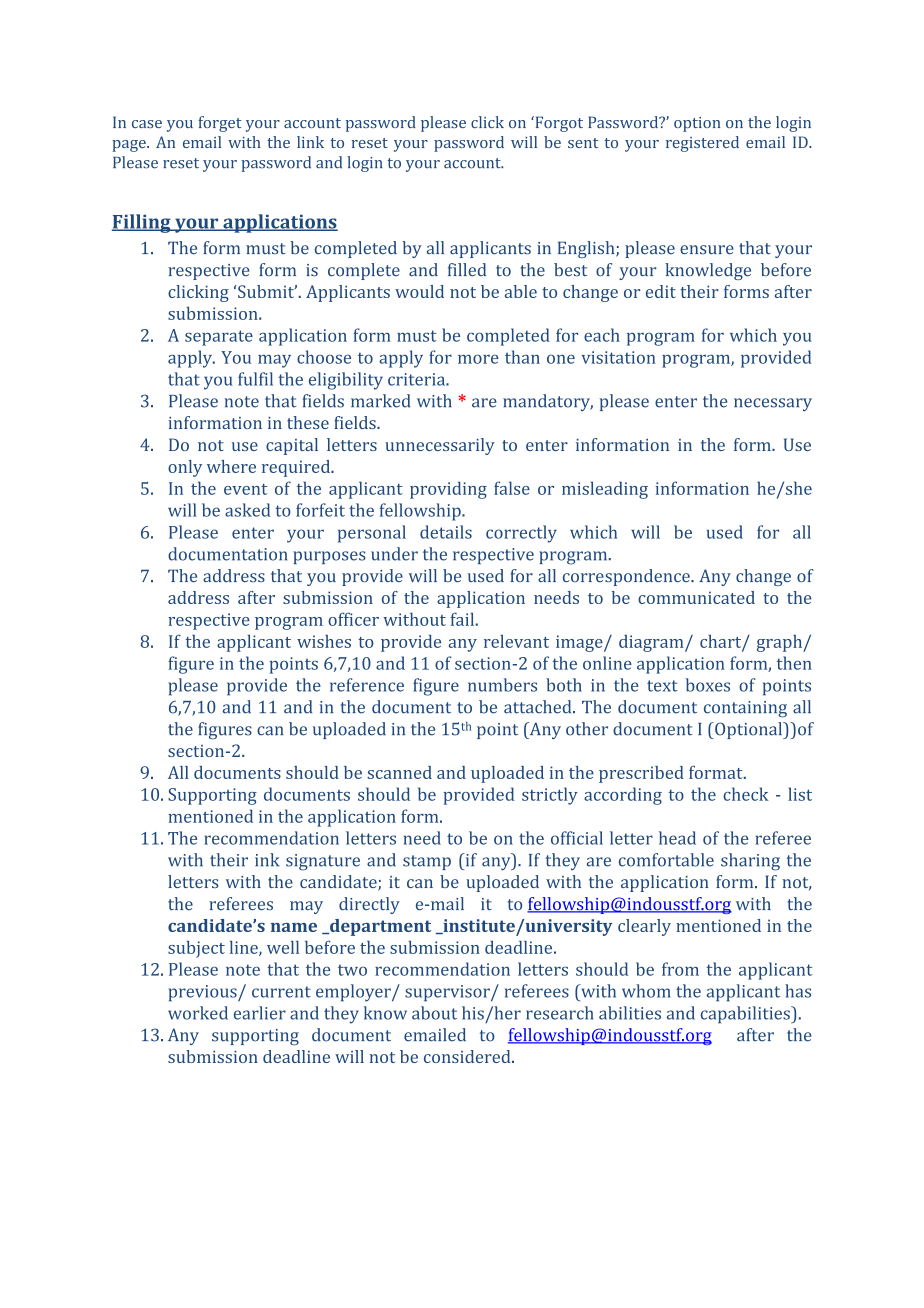 The width and height of the screenshot is (924, 1308). I want to click on asked, so click(247, 510).
